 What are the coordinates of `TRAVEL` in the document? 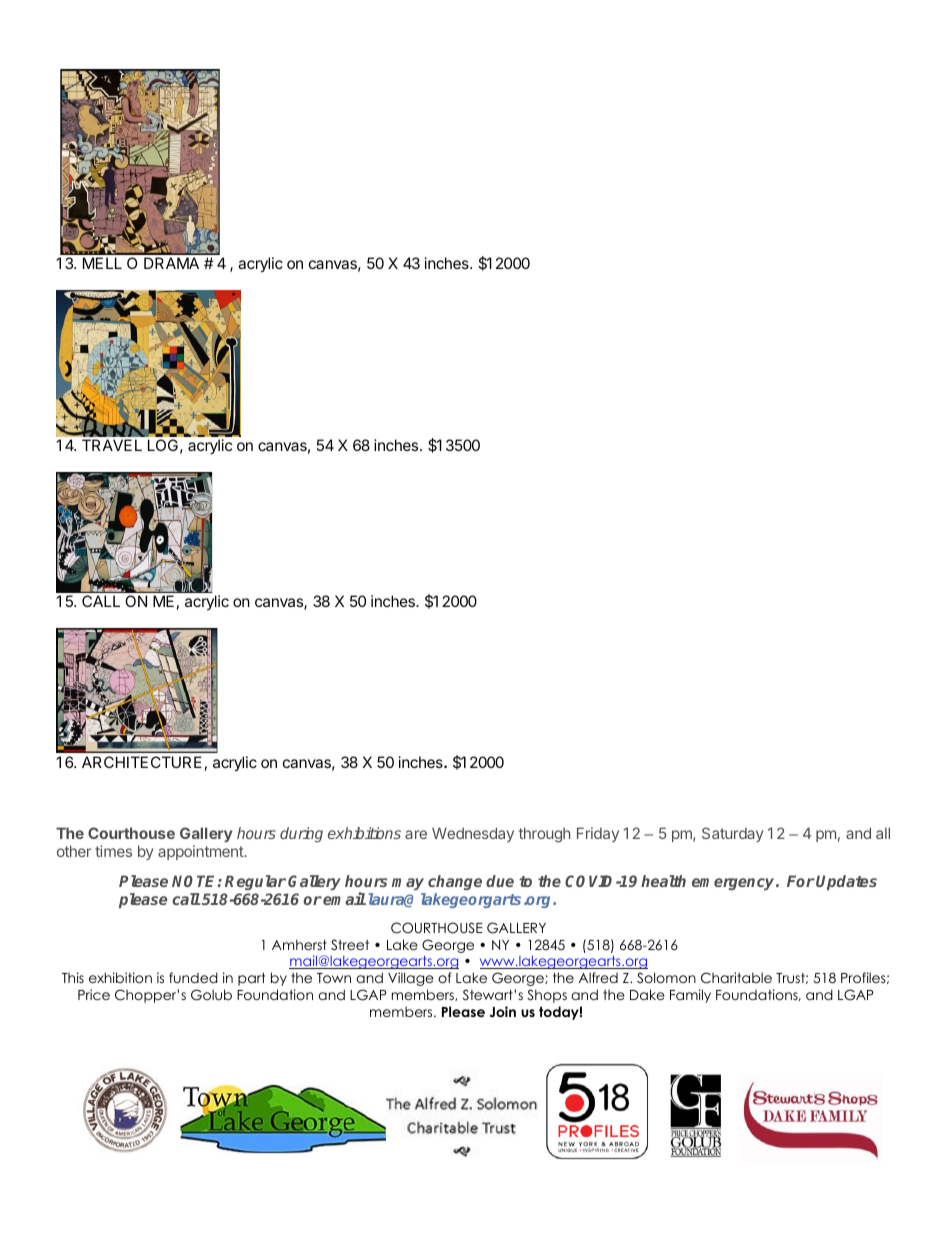 It's located at (112, 445).
